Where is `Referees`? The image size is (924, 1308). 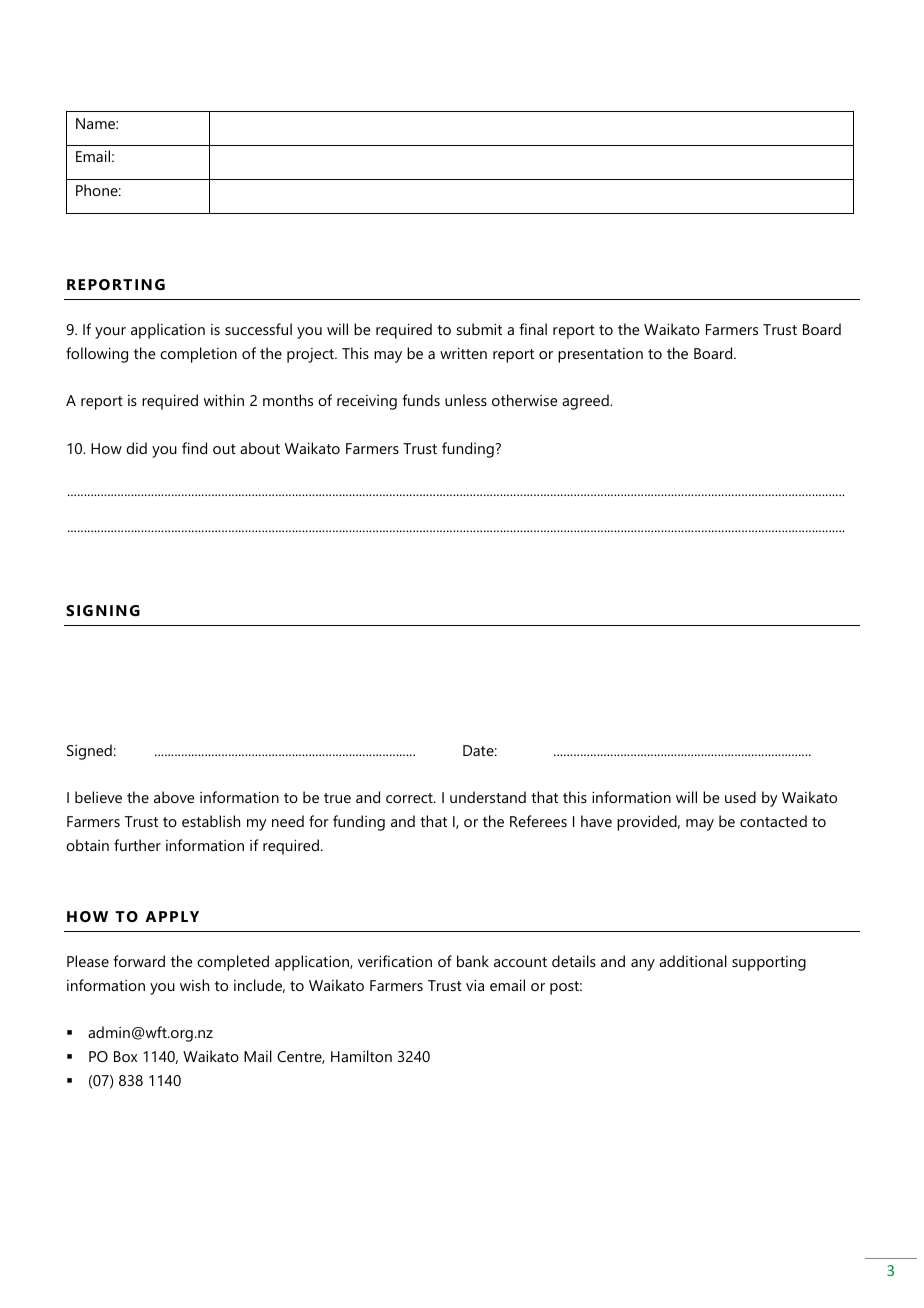
Referees is located at coordinates (538, 821).
